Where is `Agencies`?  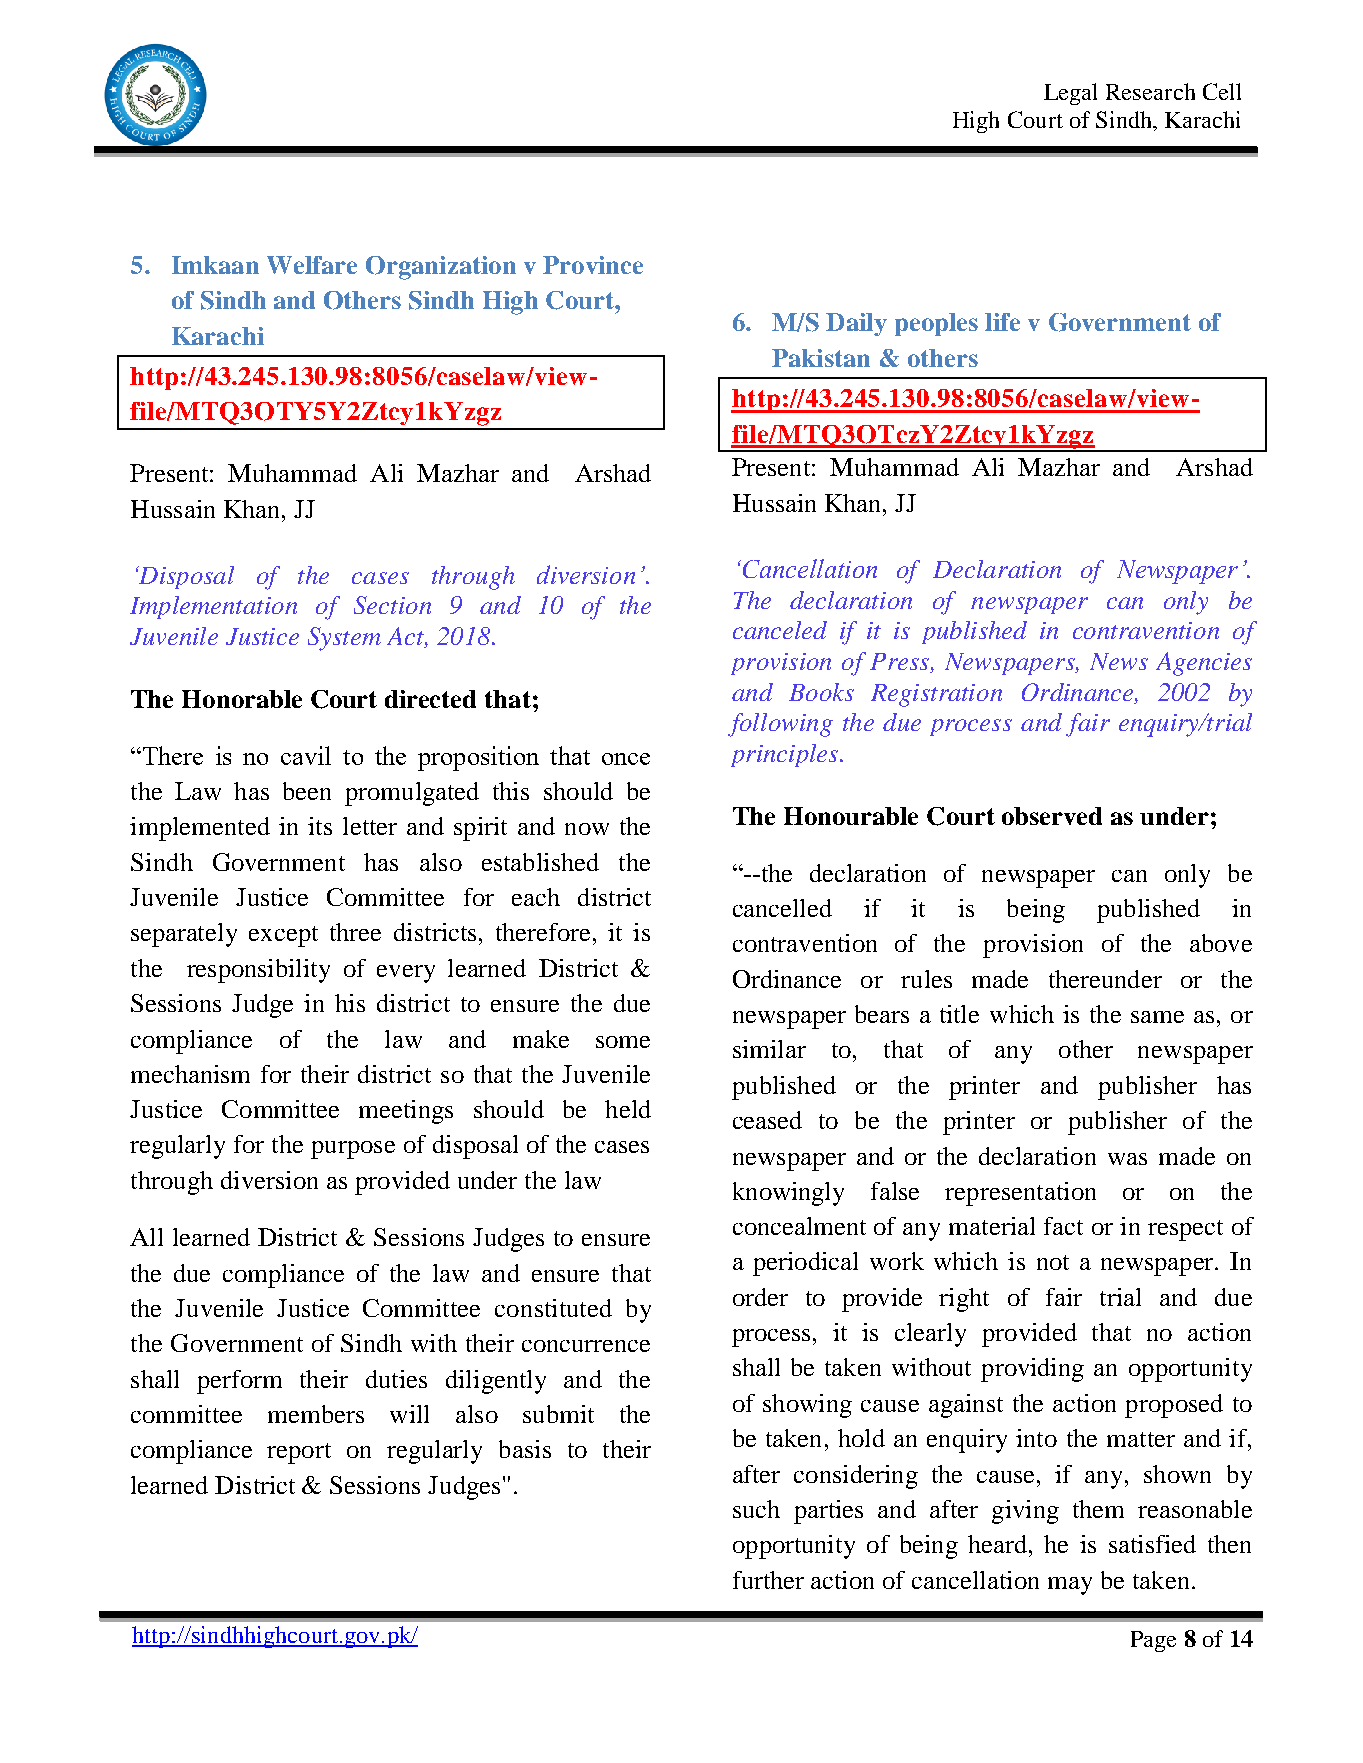 Agencies is located at coordinates (1204, 664).
